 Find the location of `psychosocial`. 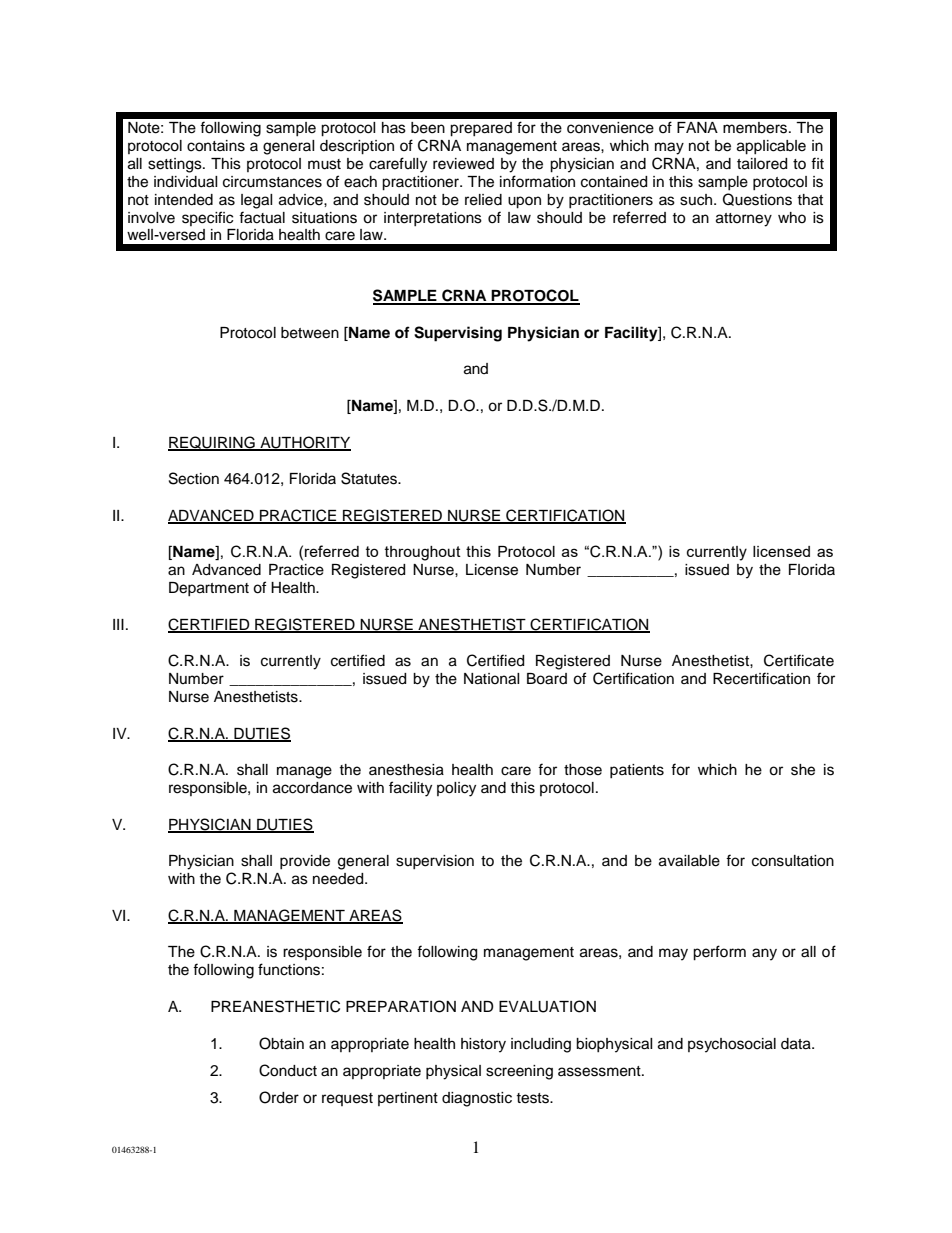

psychosocial is located at coordinates (732, 1045).
